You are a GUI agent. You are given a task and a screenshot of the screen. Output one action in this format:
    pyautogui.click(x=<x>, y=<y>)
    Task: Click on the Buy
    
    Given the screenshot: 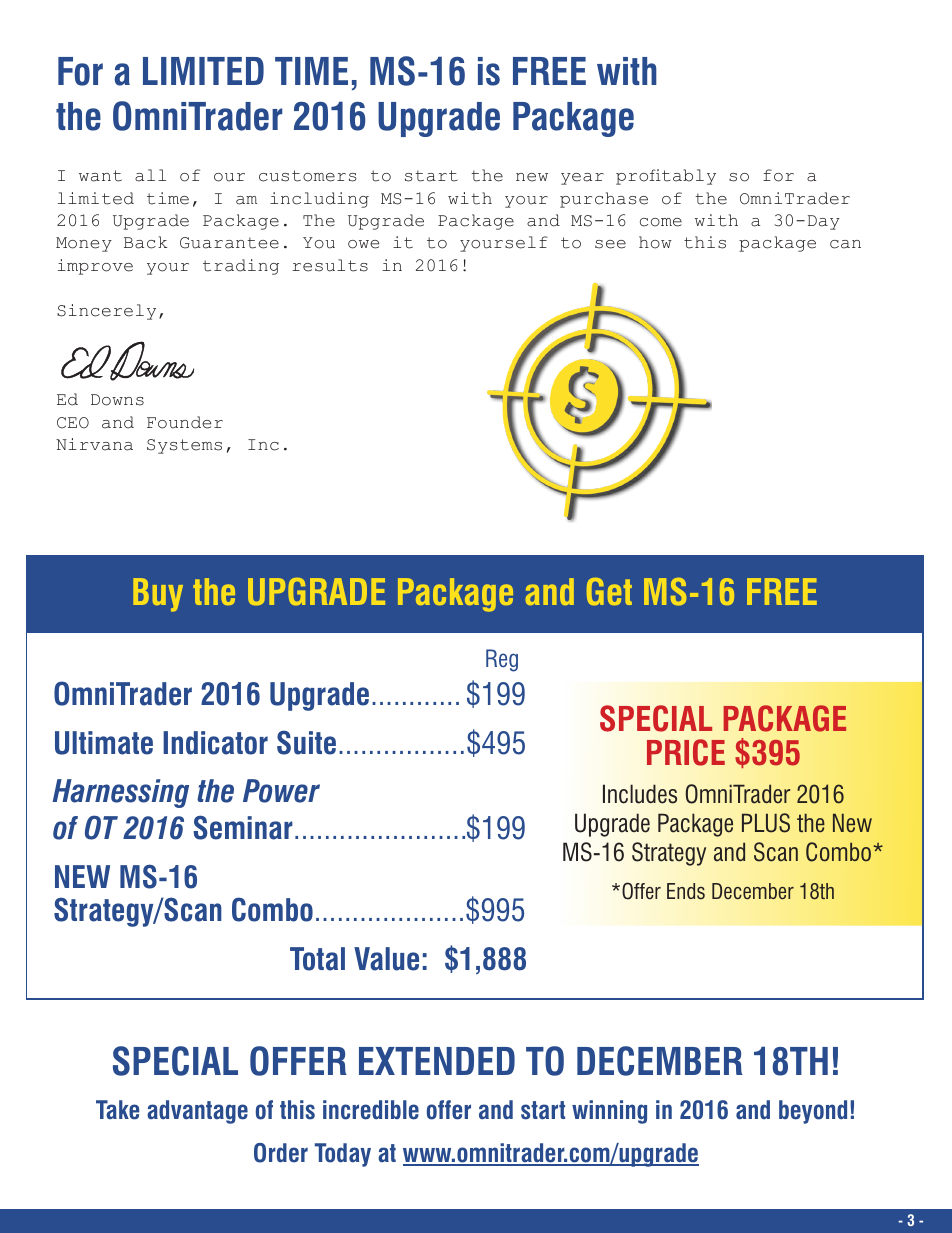 What is the action you would take?
    pyautogui.click(x=158, y=595)
